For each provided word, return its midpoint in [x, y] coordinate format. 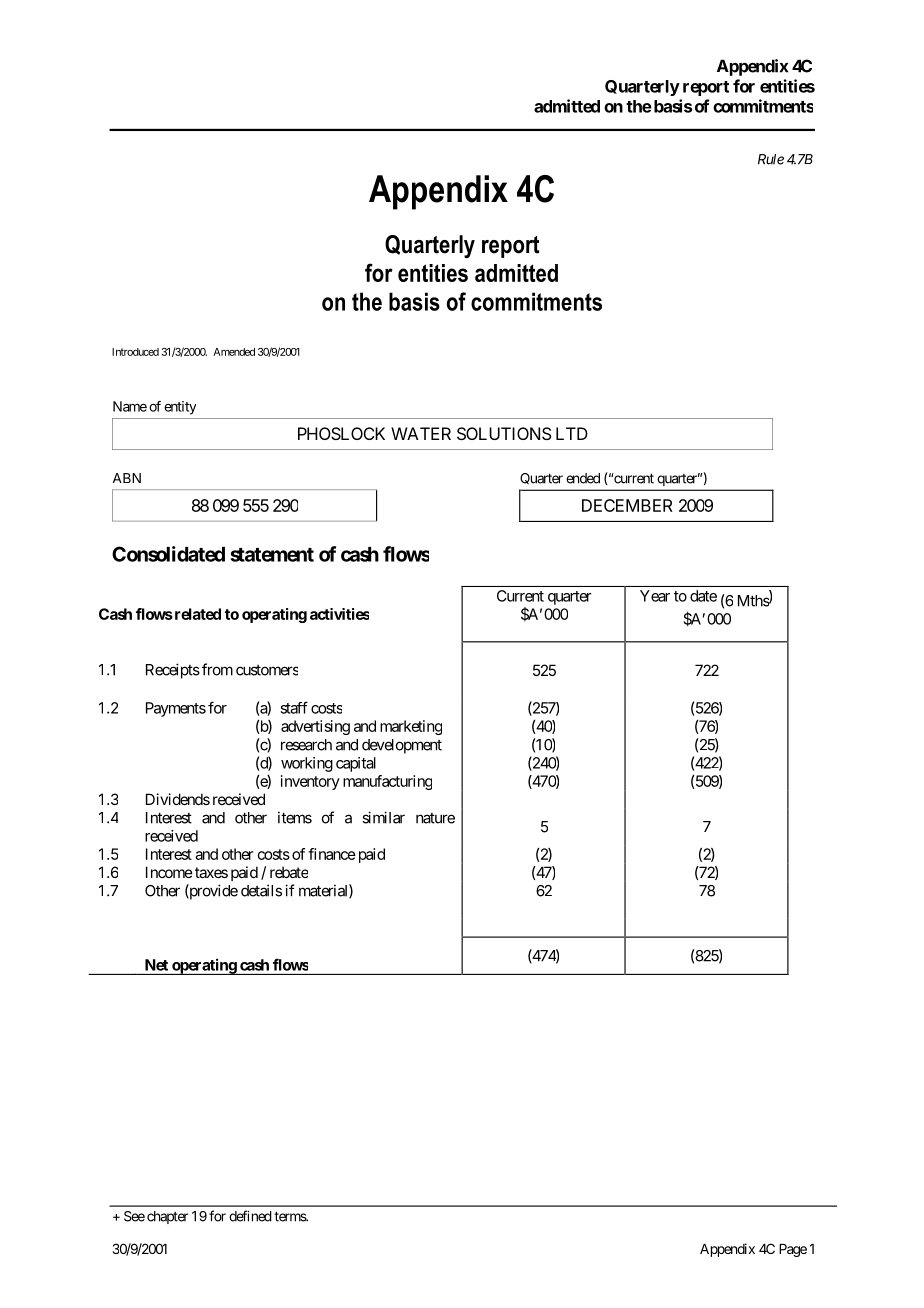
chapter [167, 1217]
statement [272, 555]
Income [169, 872]
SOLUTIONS [504, 433]
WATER [421, 433]
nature [435, 818]
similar [383, 817]
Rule [771, 159]
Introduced [135, 352]
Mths [754, 601]
